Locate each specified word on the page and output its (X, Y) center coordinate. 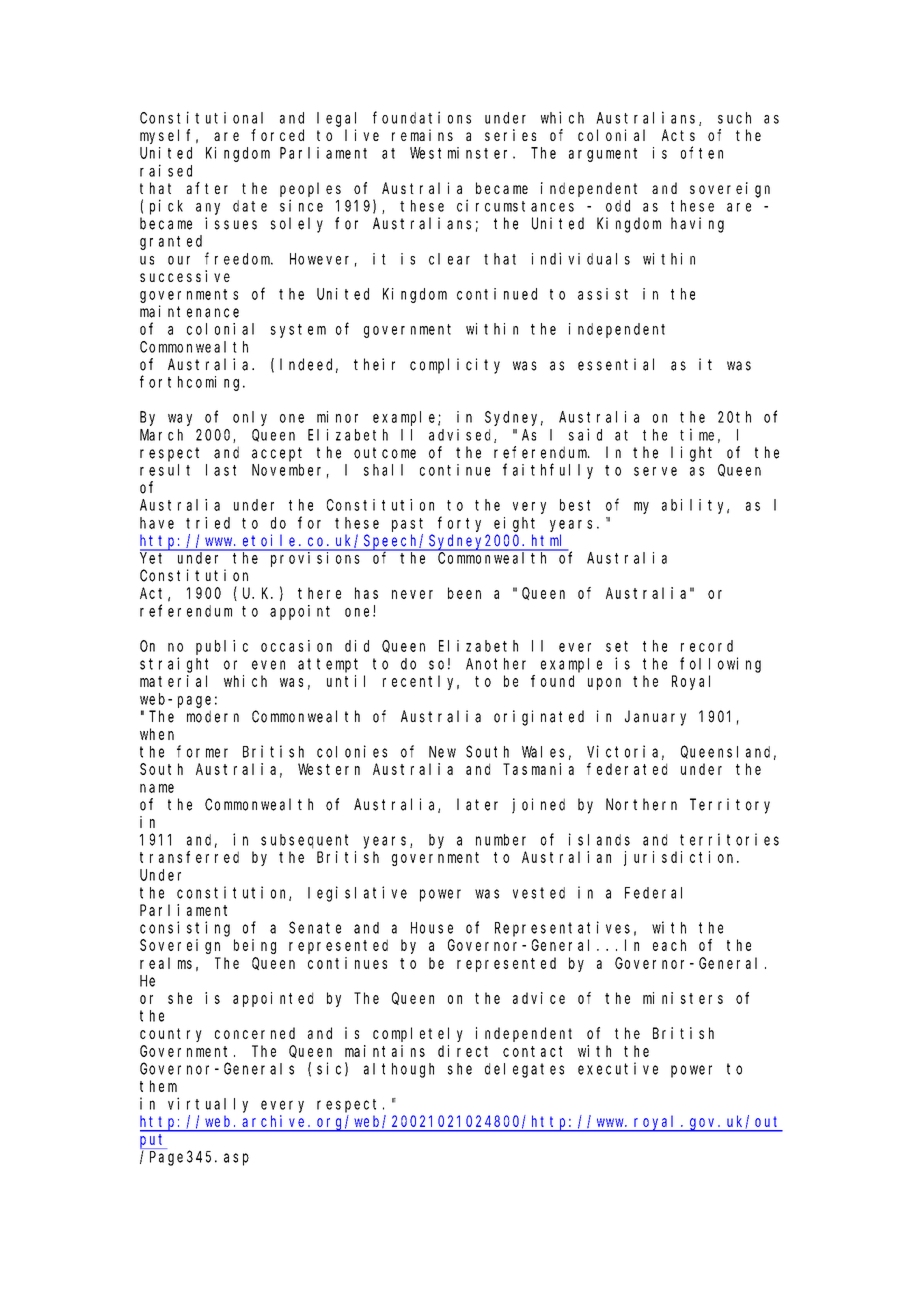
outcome (385, 453)
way (180, 420)
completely (418, 1034)
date (250, 206)
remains (422, 135)
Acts (678, 135)
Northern (641, 804)
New (442, 752)
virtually (208, 1105)
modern (213, 716)
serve (655, 471)
